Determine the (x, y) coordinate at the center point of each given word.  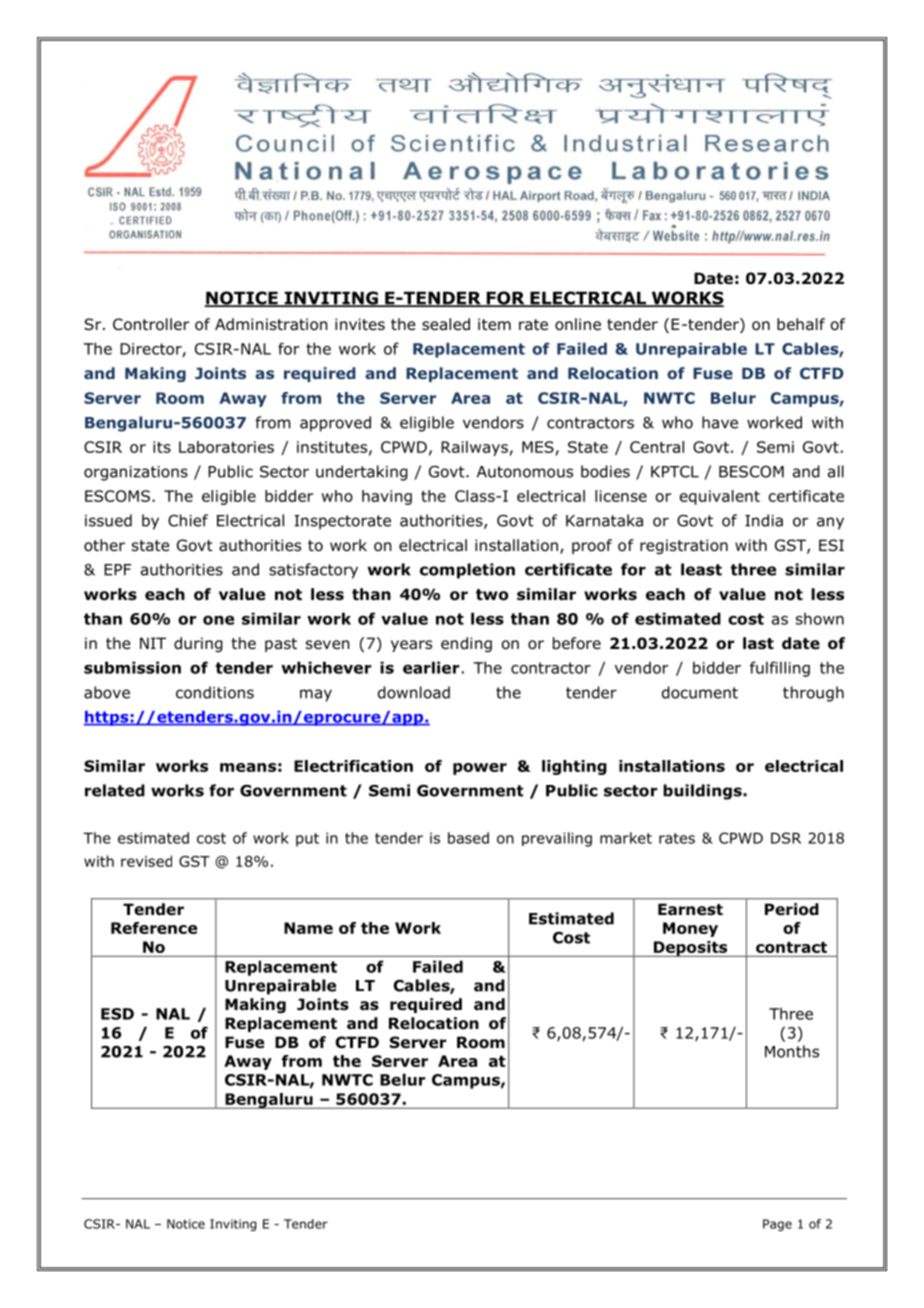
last (758, 643)
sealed (446, 324)
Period (792, 909)
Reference (154, 928)
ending (466, 644)
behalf (801, 324)
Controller (151, 324)
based (468, 838)
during (198, 644)
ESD (117, 1014)
